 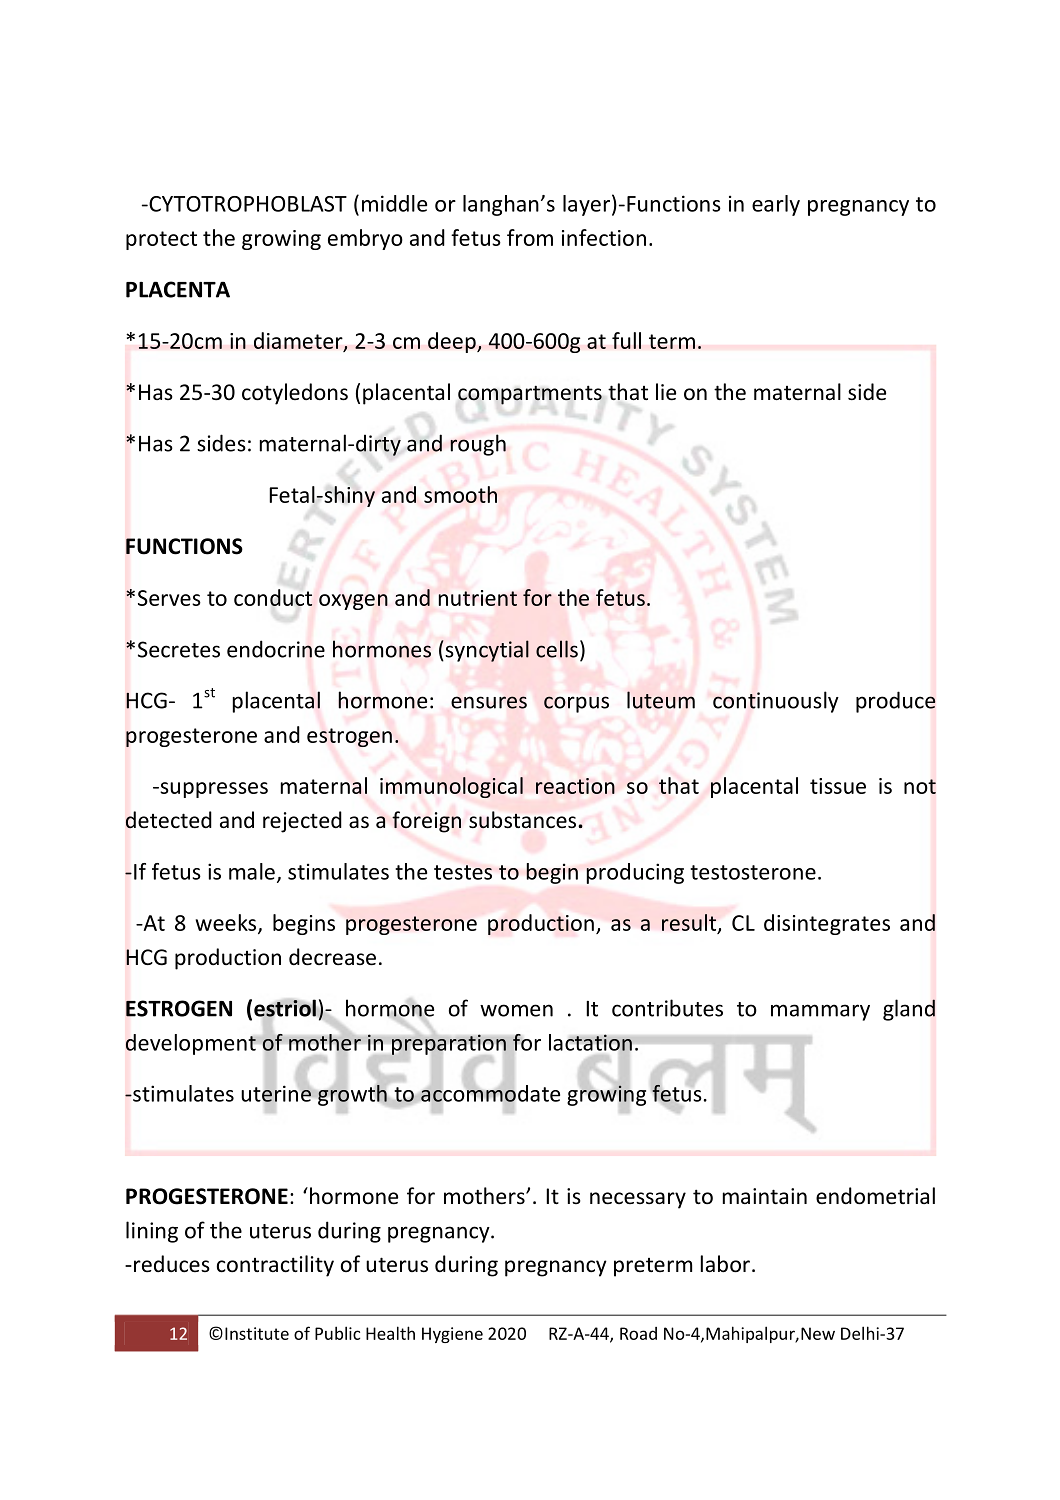 I want to click on labor, so click(x=725, y=1264).
